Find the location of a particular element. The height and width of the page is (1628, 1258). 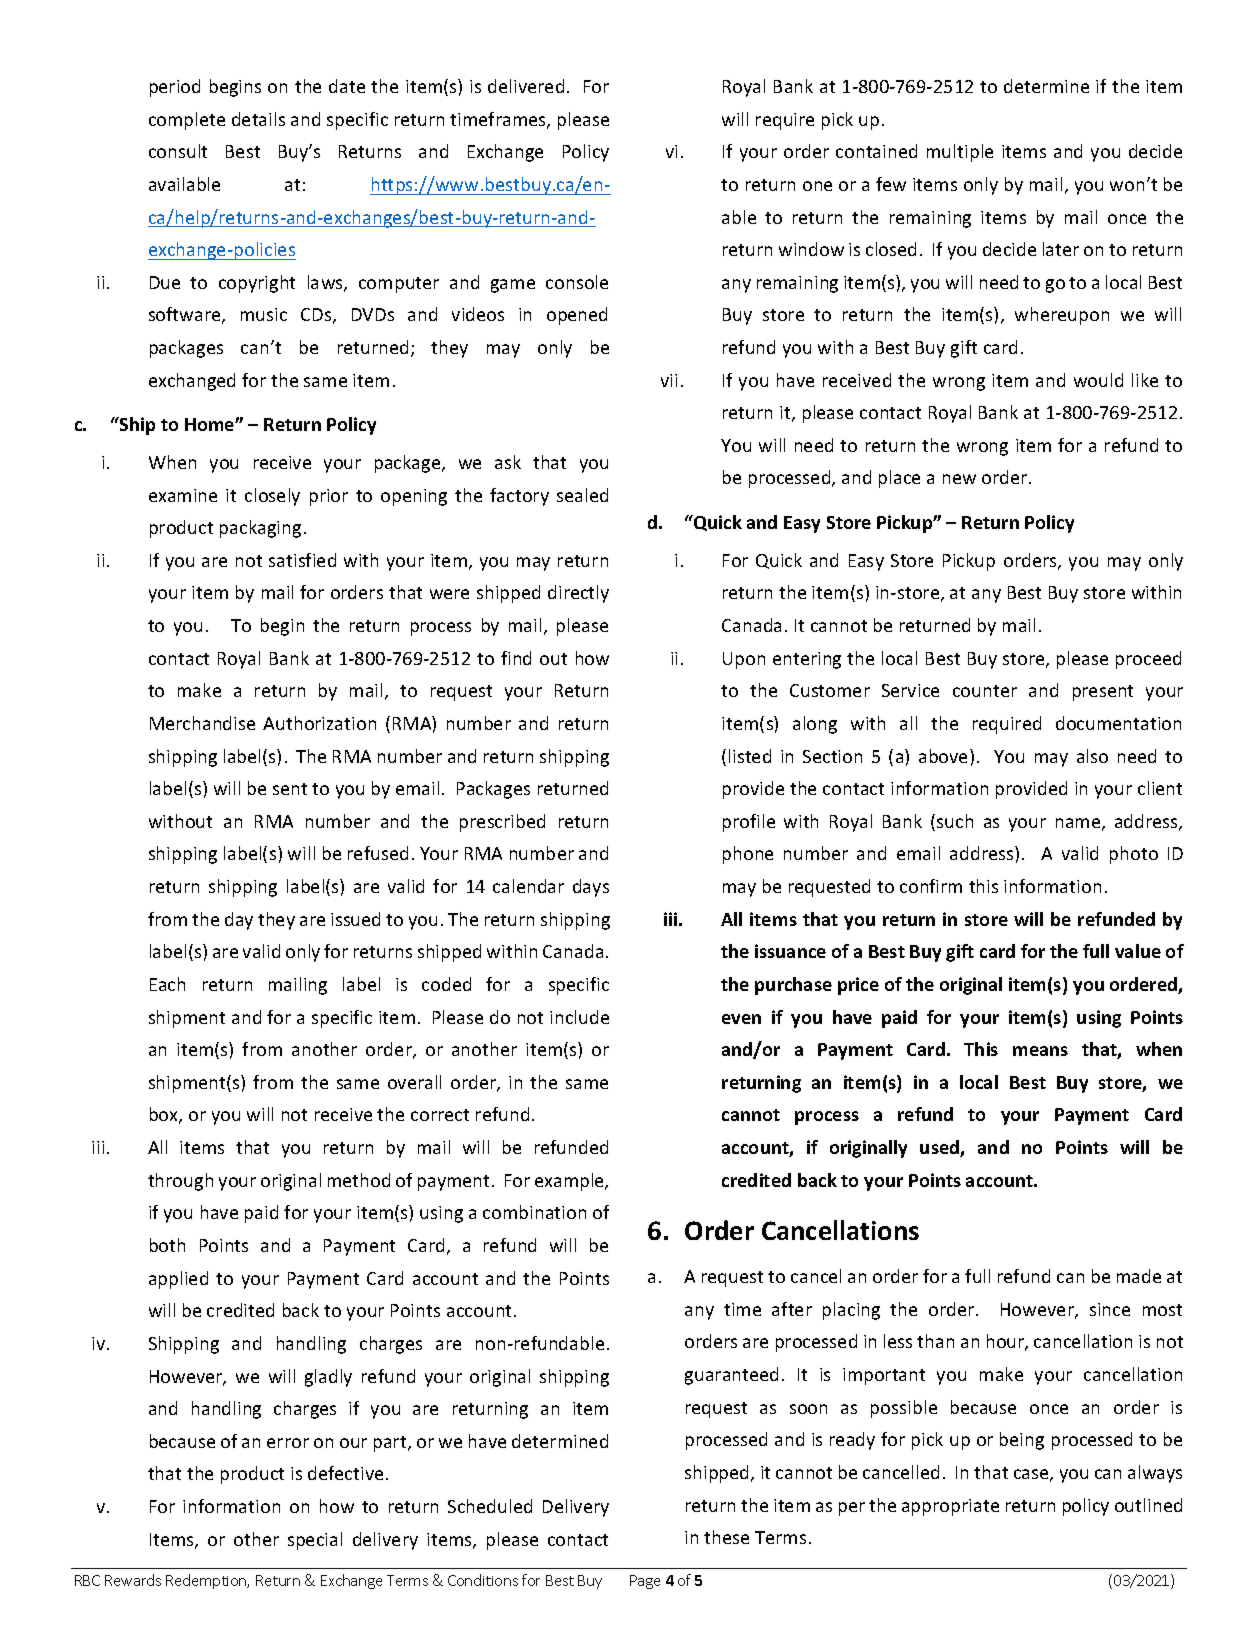

include is located at coordinates (579, 1017).
